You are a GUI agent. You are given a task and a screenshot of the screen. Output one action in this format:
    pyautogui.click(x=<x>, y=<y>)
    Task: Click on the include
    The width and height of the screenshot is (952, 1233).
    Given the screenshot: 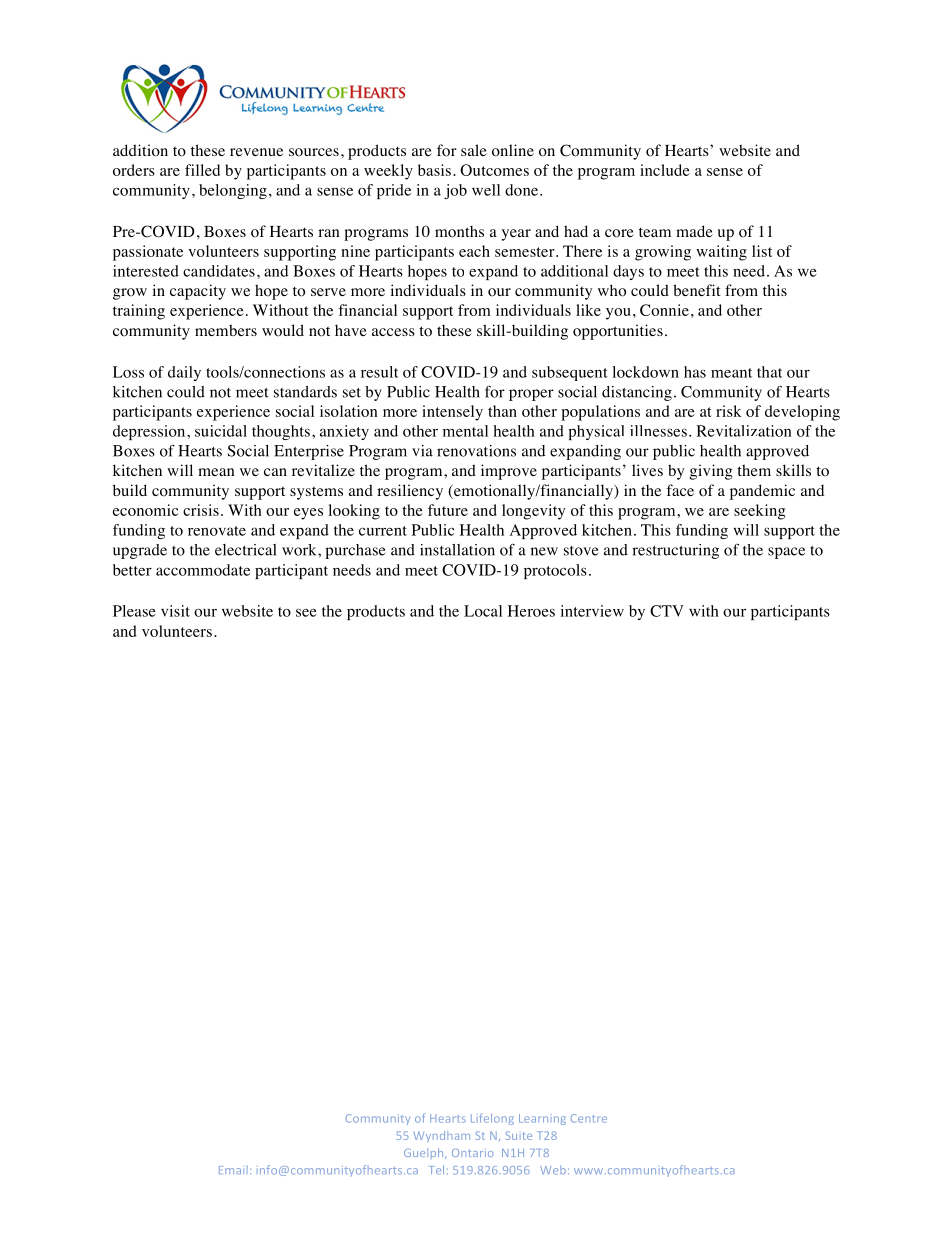 What is the action you would take?
    pyautogui.click(x=665, y=170)
